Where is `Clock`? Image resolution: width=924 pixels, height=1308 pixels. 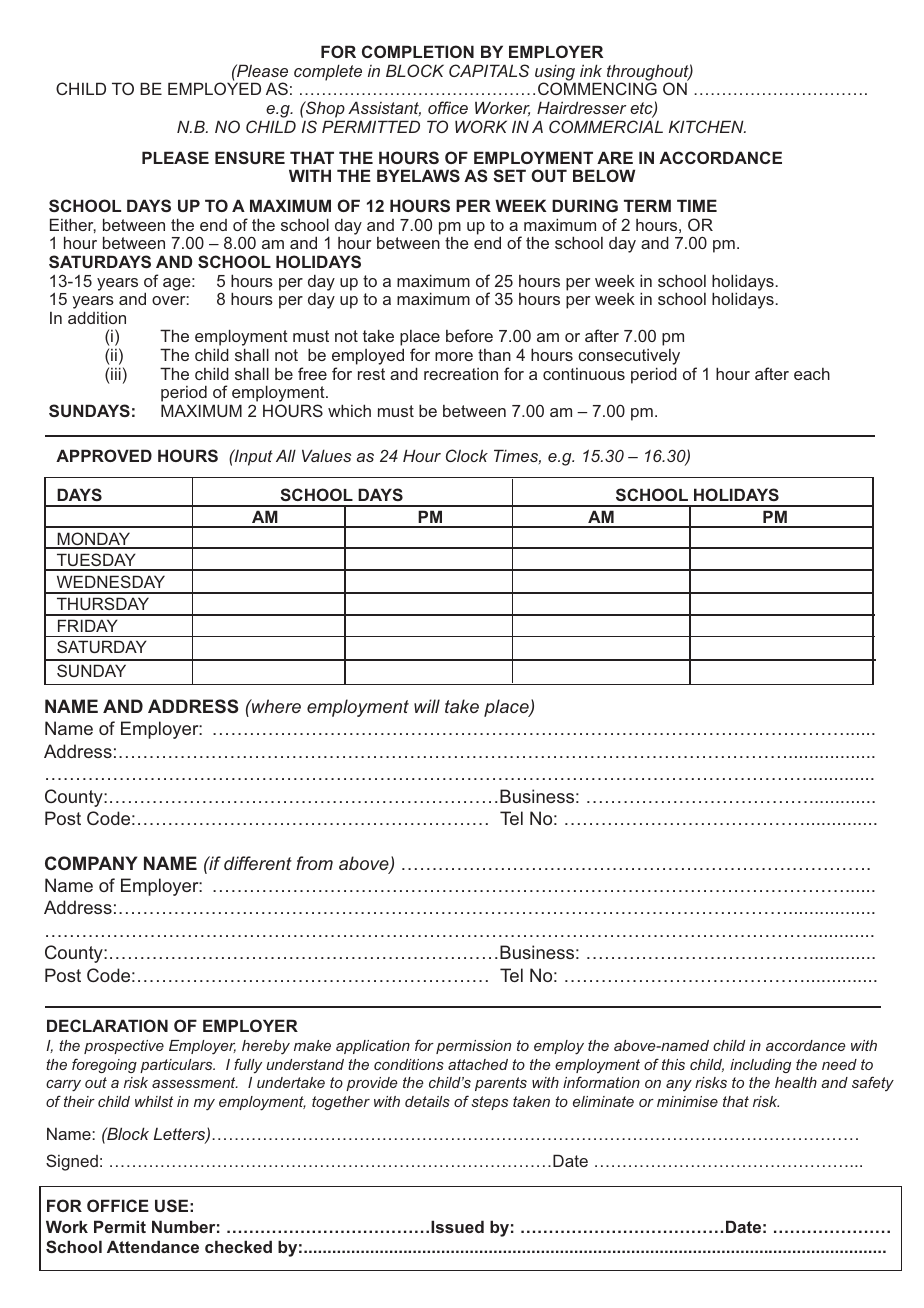
Clock is located at coordinates (467, 455).
